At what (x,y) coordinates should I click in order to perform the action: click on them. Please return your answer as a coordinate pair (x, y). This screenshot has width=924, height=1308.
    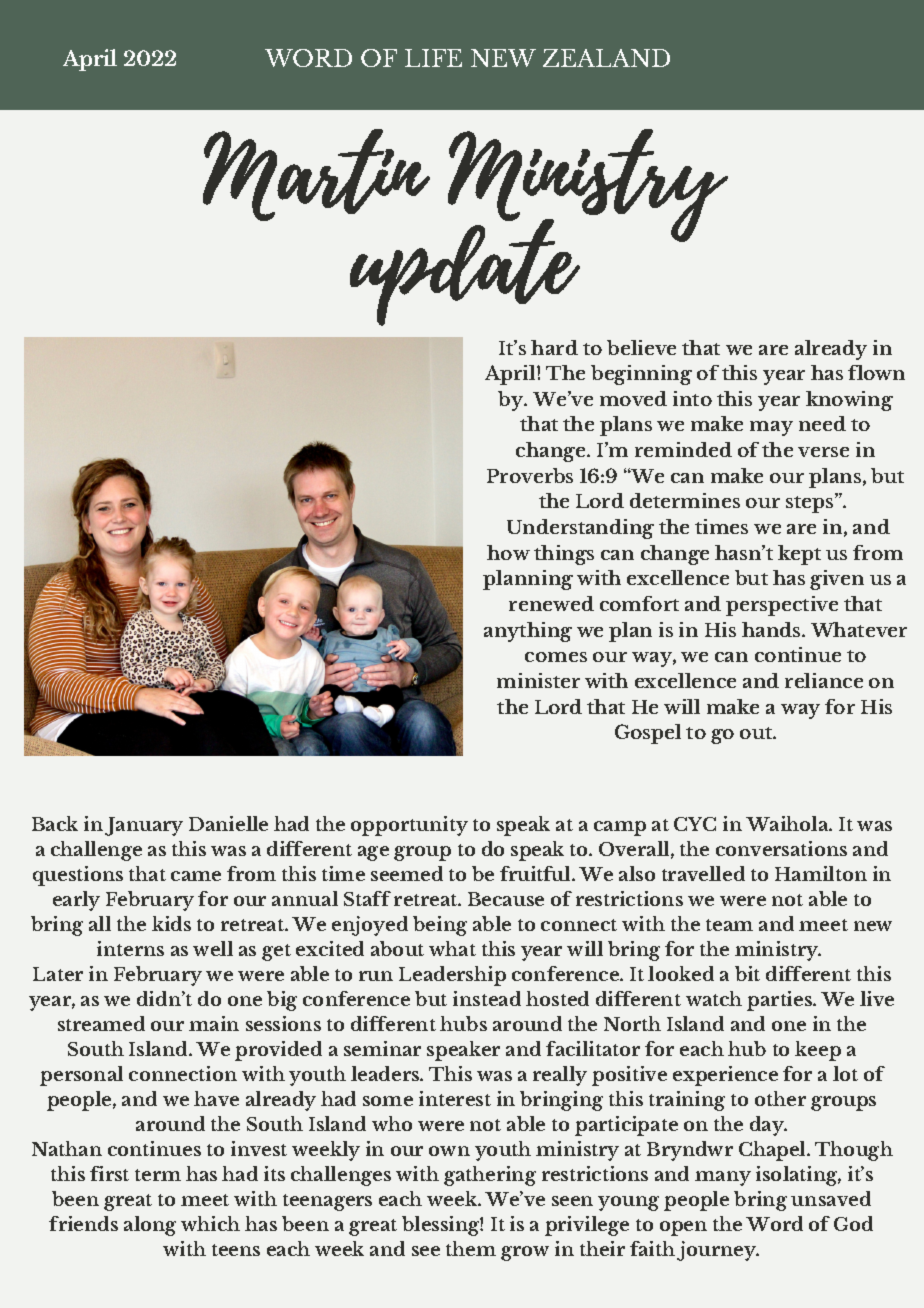
    Looking at the image, I should click on (471, 1248).
